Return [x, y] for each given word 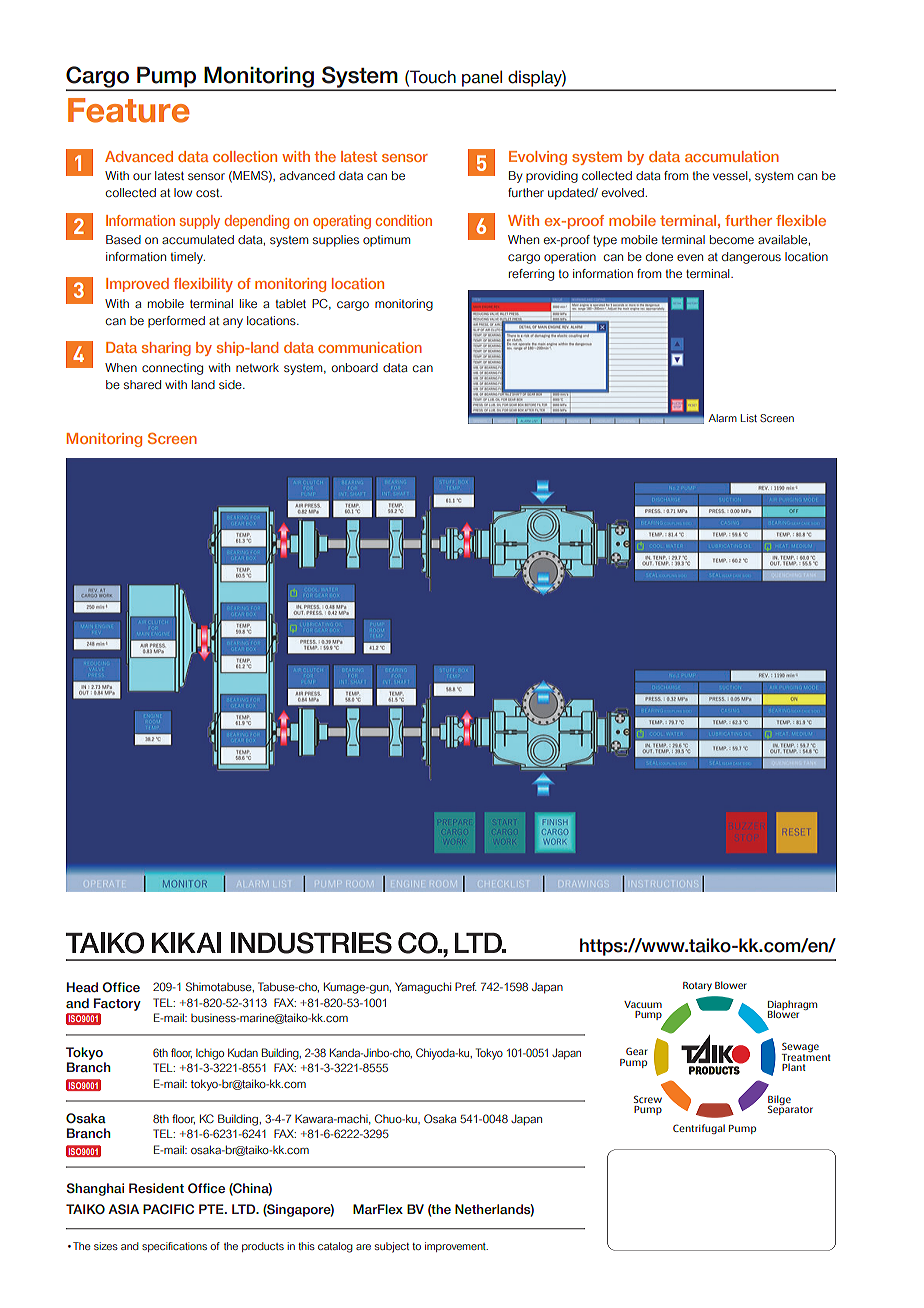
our [142, 176]
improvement [456, 1247]
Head [82, 987]
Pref [466, 986]
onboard [355, 367]
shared [142, 384]
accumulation [732, 156]
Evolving [538, 158]
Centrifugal [699, 1129]
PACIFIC [168, 1209]
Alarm [722, 418]
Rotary [697, 986]
